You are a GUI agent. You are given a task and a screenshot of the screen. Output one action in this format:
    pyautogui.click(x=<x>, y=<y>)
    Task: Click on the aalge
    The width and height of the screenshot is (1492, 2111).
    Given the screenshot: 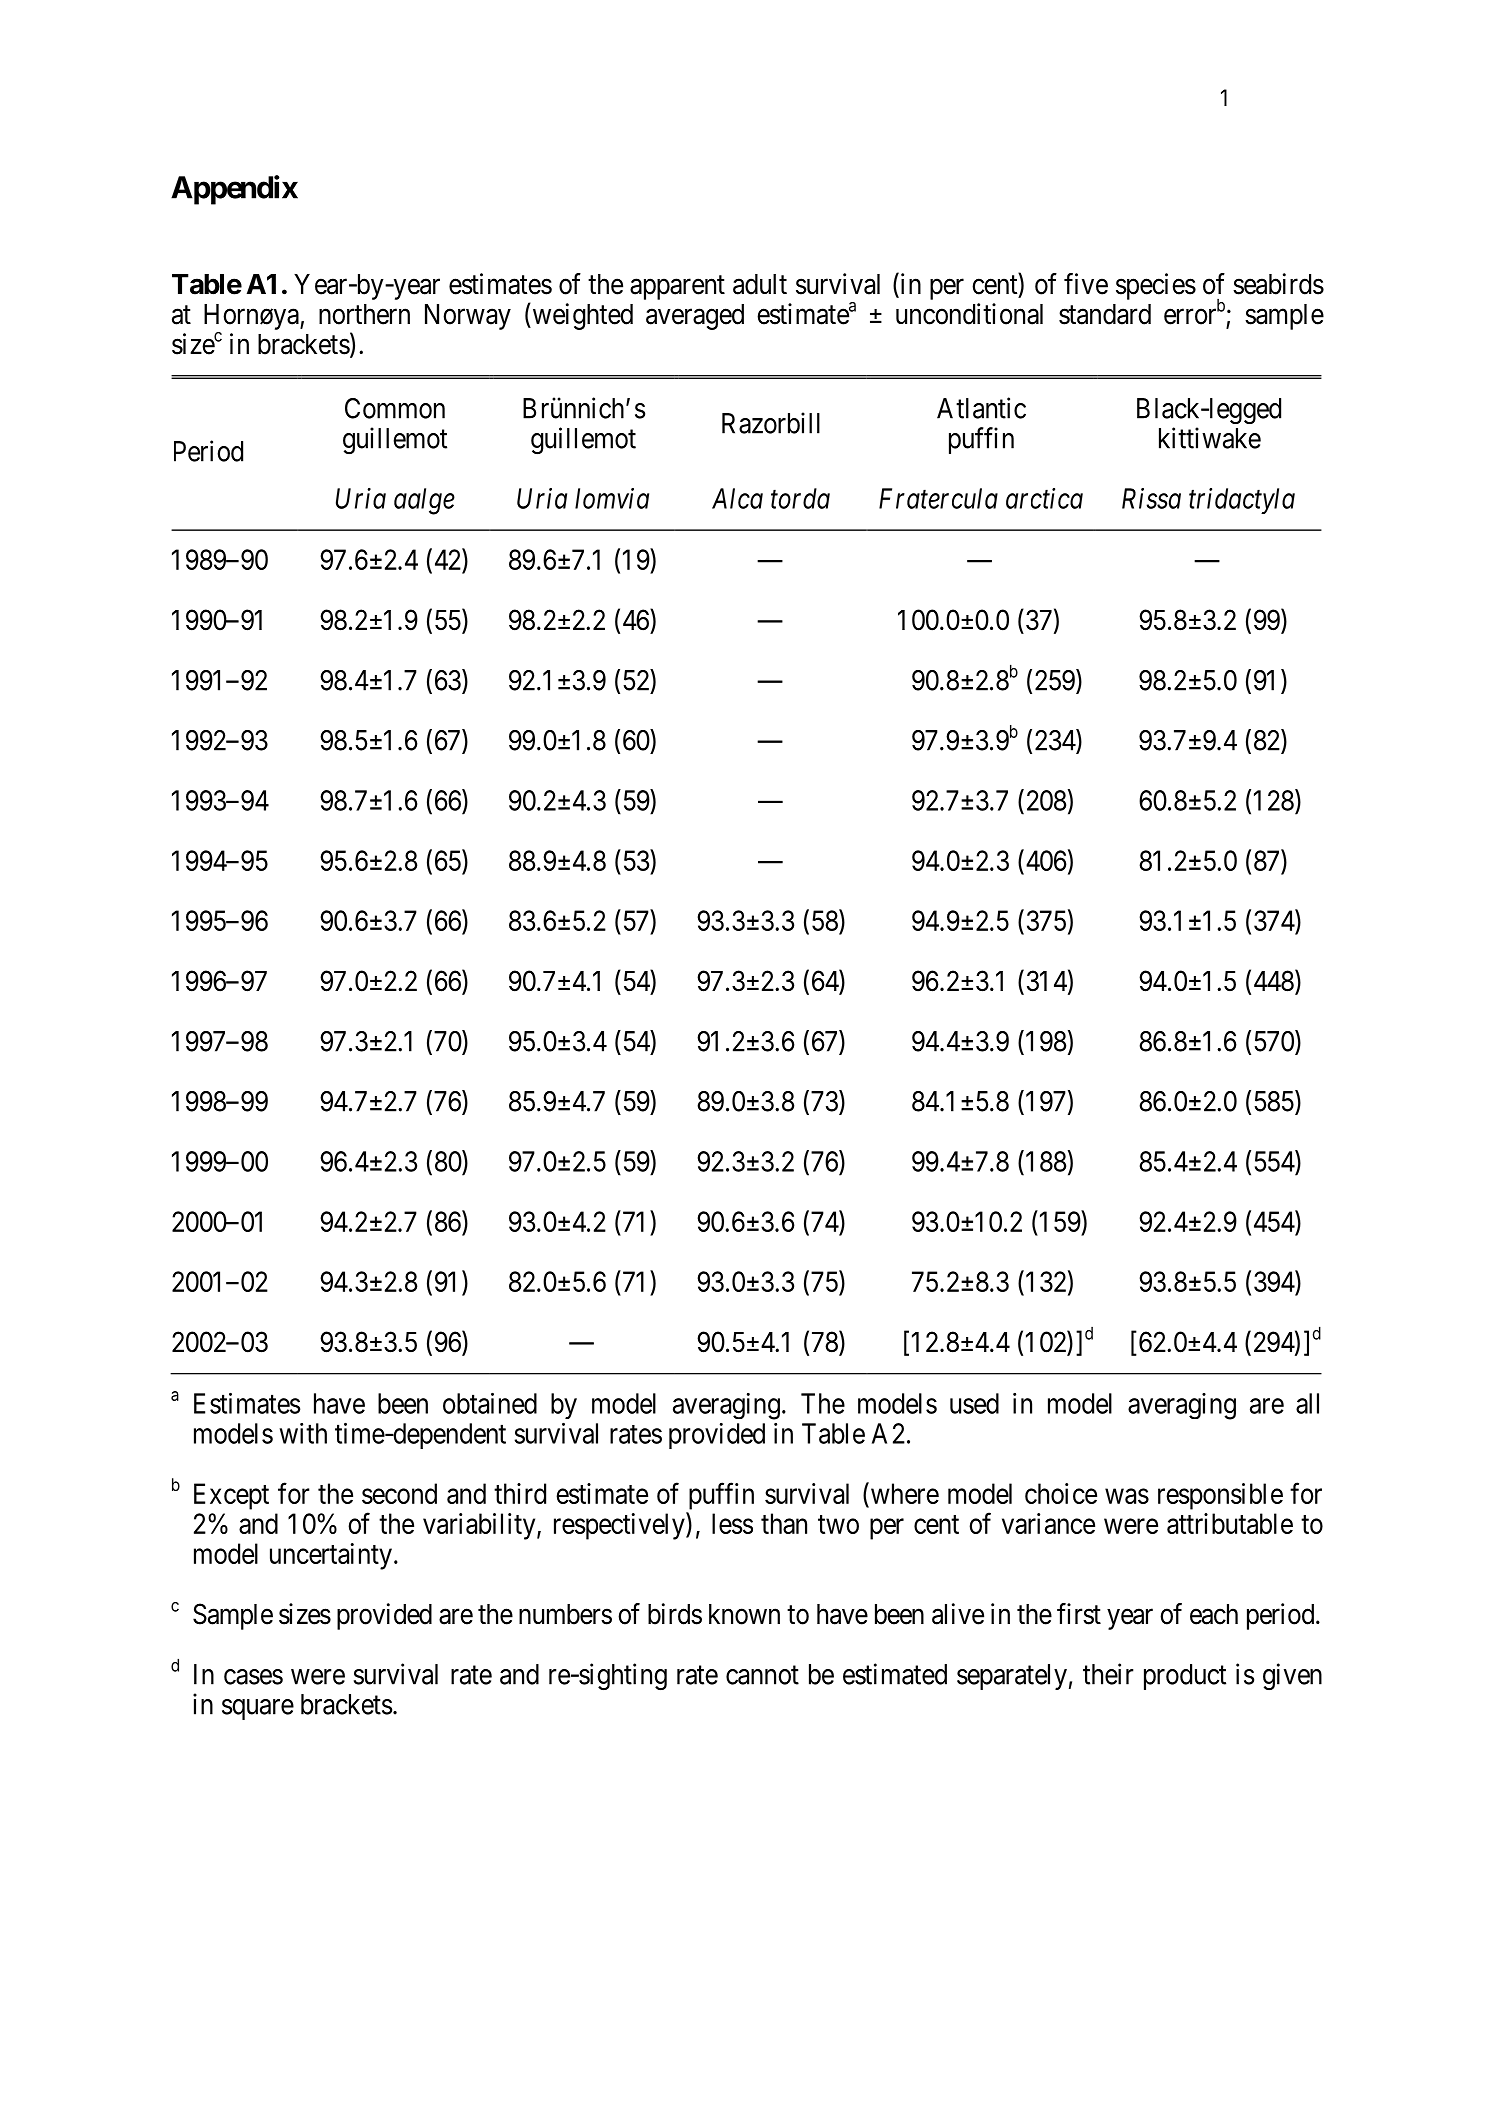 What is the action you would take?
    pyautogui.click(x=424, y=501)
